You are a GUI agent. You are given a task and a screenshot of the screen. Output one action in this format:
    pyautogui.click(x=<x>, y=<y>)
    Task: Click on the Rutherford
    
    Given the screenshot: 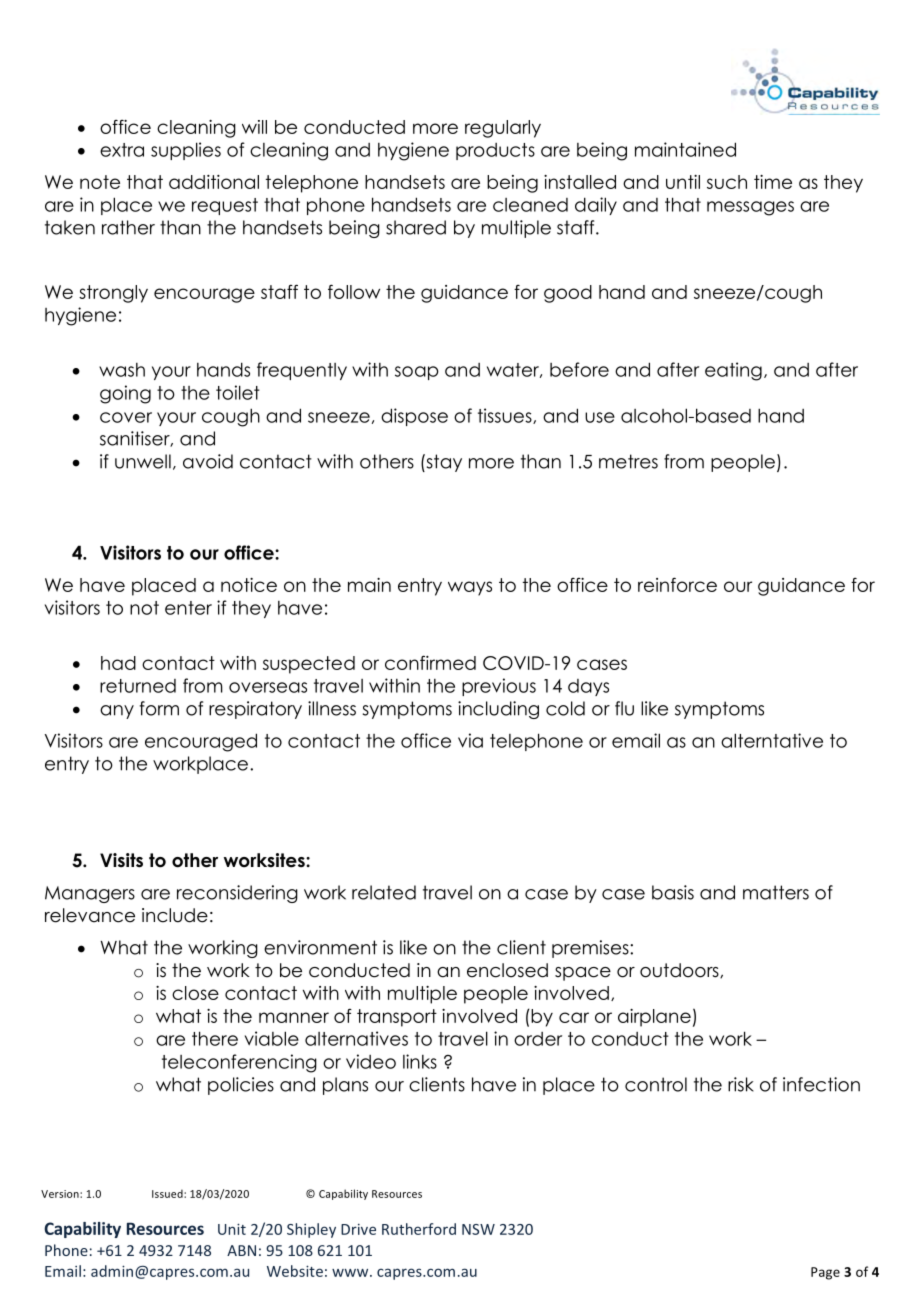 What is the action you would take?
    pyautogui.click(x=419, y=1229)
